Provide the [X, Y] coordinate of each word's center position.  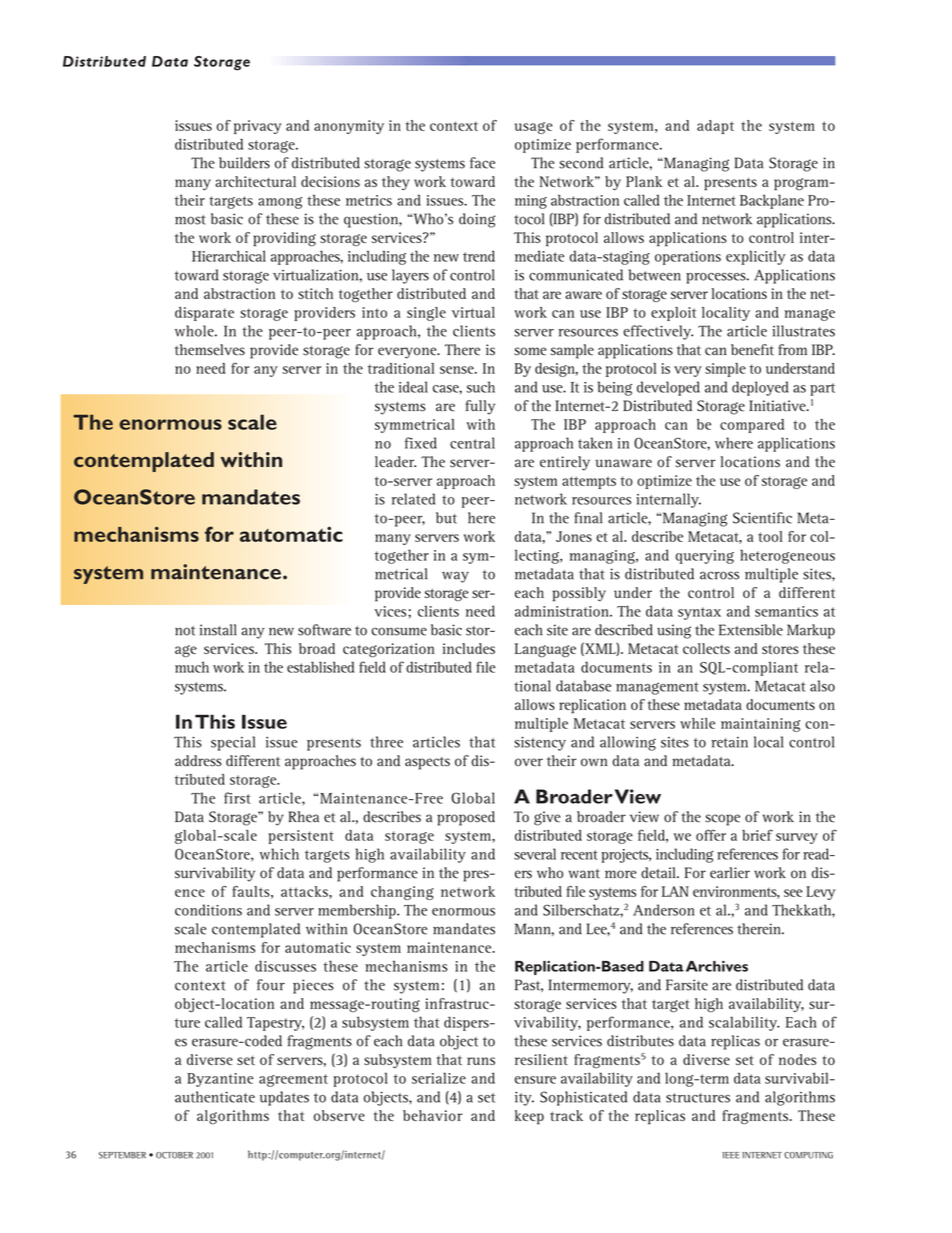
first [237, 798]
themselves [210, 350]
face [482, 163]
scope [722, 820]
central [472, 443]
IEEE [731, 1155]
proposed [466, 818]
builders [244, 163]
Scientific [762, 518]
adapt [715, 127]
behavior [433, 1115]
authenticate [215, 1097]
